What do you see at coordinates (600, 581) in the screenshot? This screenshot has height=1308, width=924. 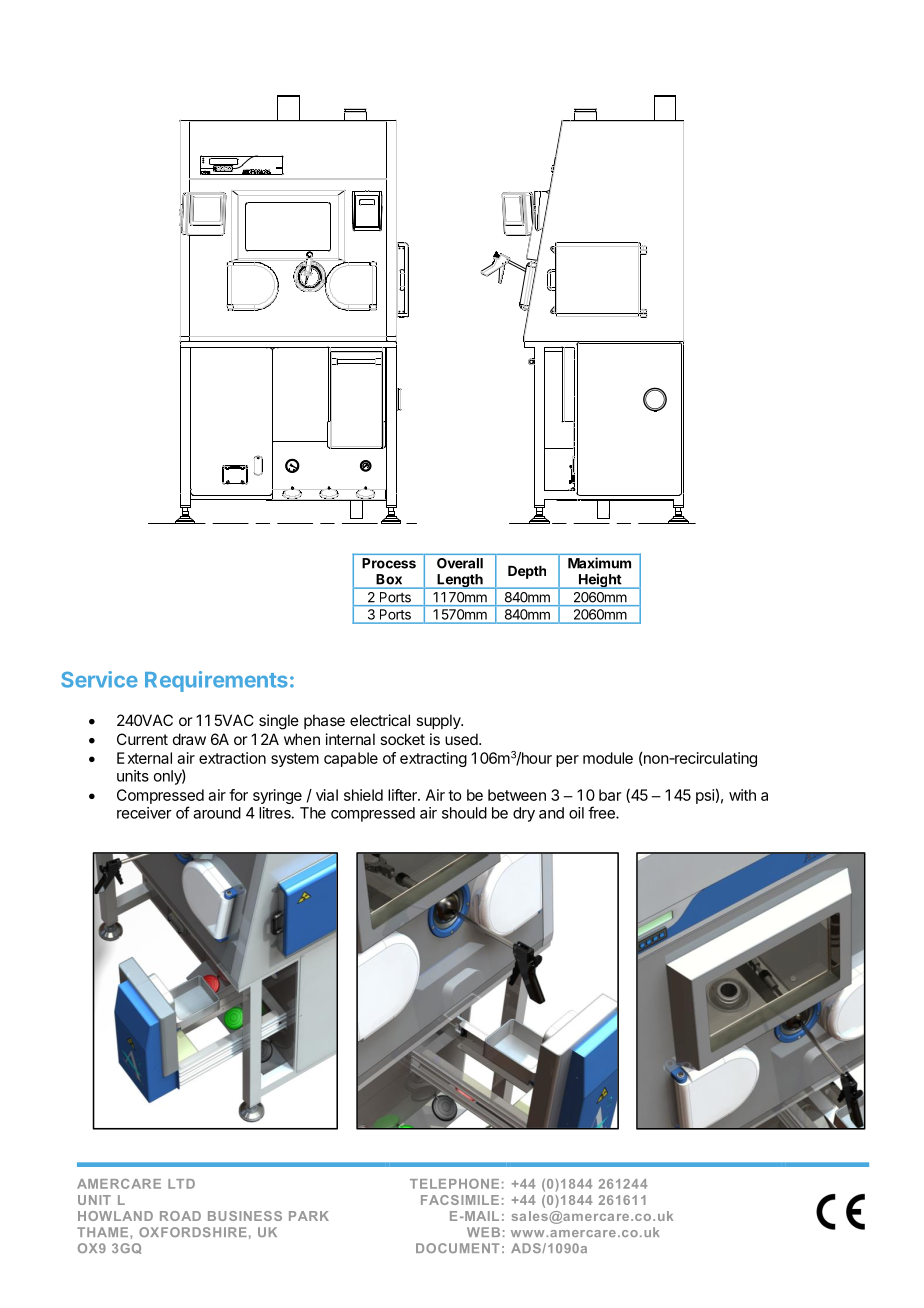 I see `Height` at bounding box center [600, 581].
